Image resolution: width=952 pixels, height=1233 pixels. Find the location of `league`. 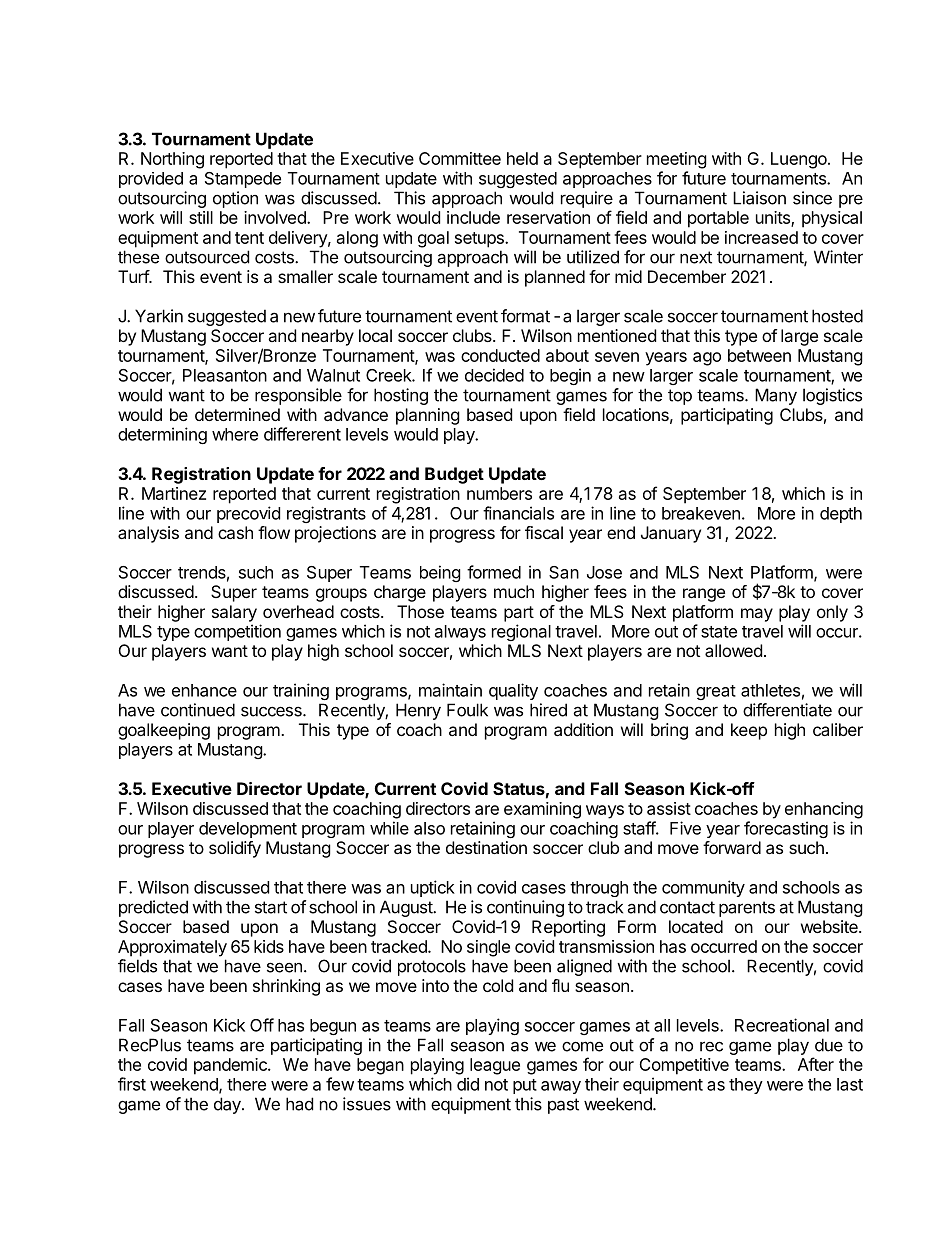

league is located at coordinates (495, 1066).
